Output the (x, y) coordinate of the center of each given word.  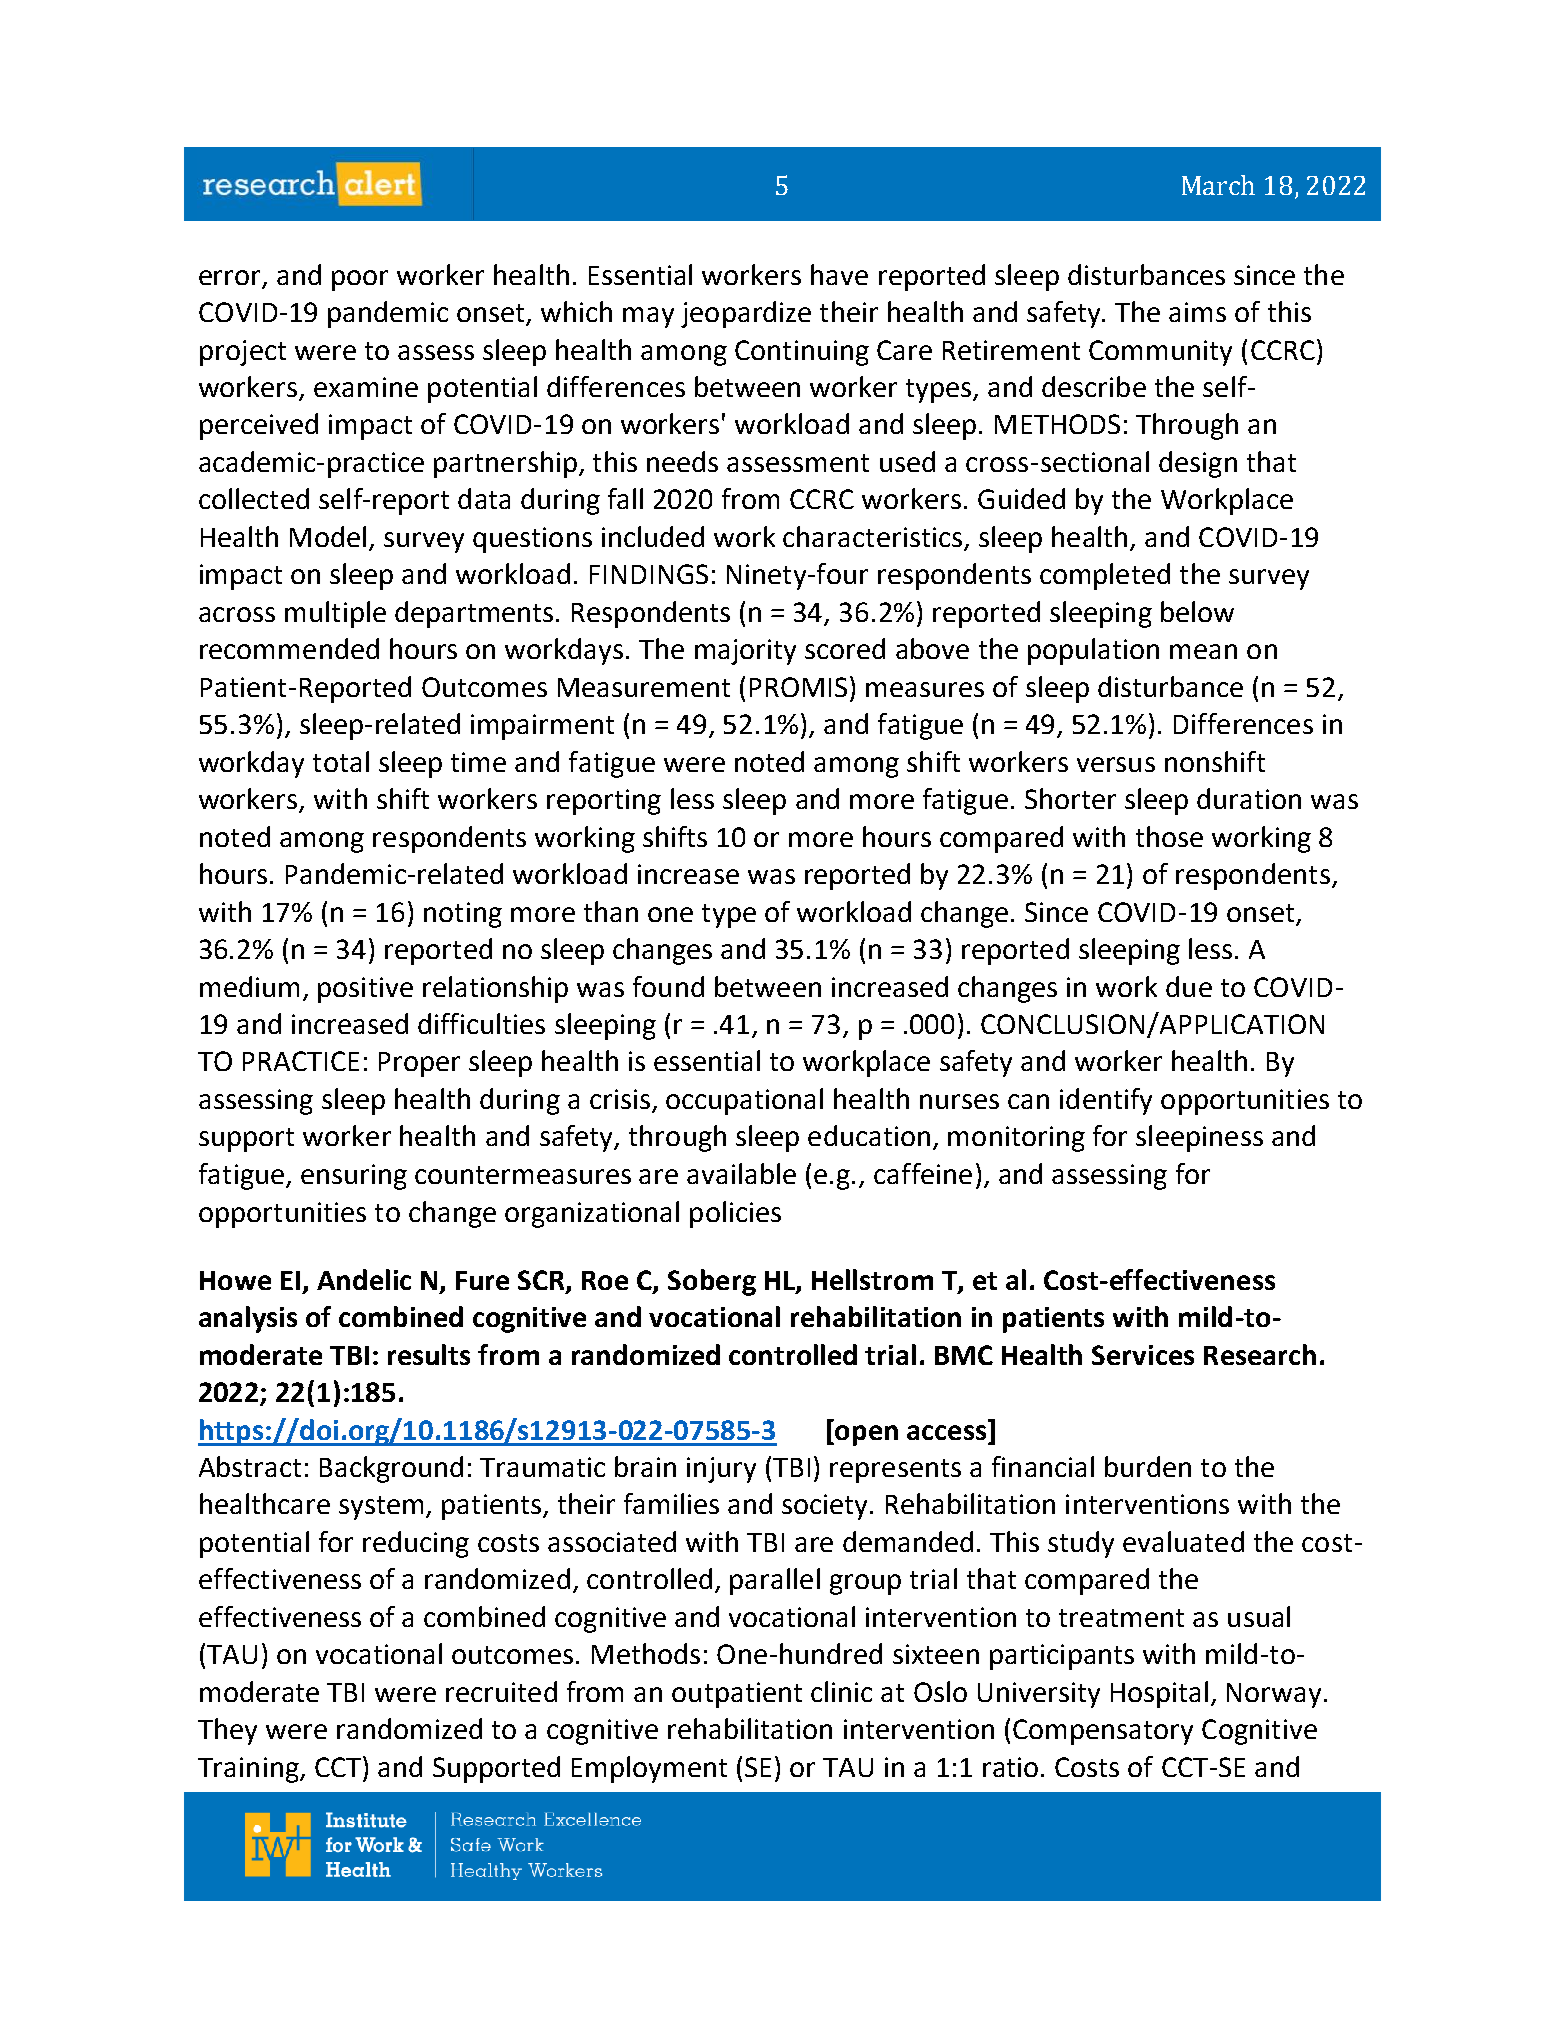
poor (360, 280)
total (341, 761)
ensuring (354, 1177)
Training (249, 1770)
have (839, 274)
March (1218, 185)
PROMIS (798, 687)
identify (1106, 1101)
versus (1116, 764)
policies (735, 1214)
